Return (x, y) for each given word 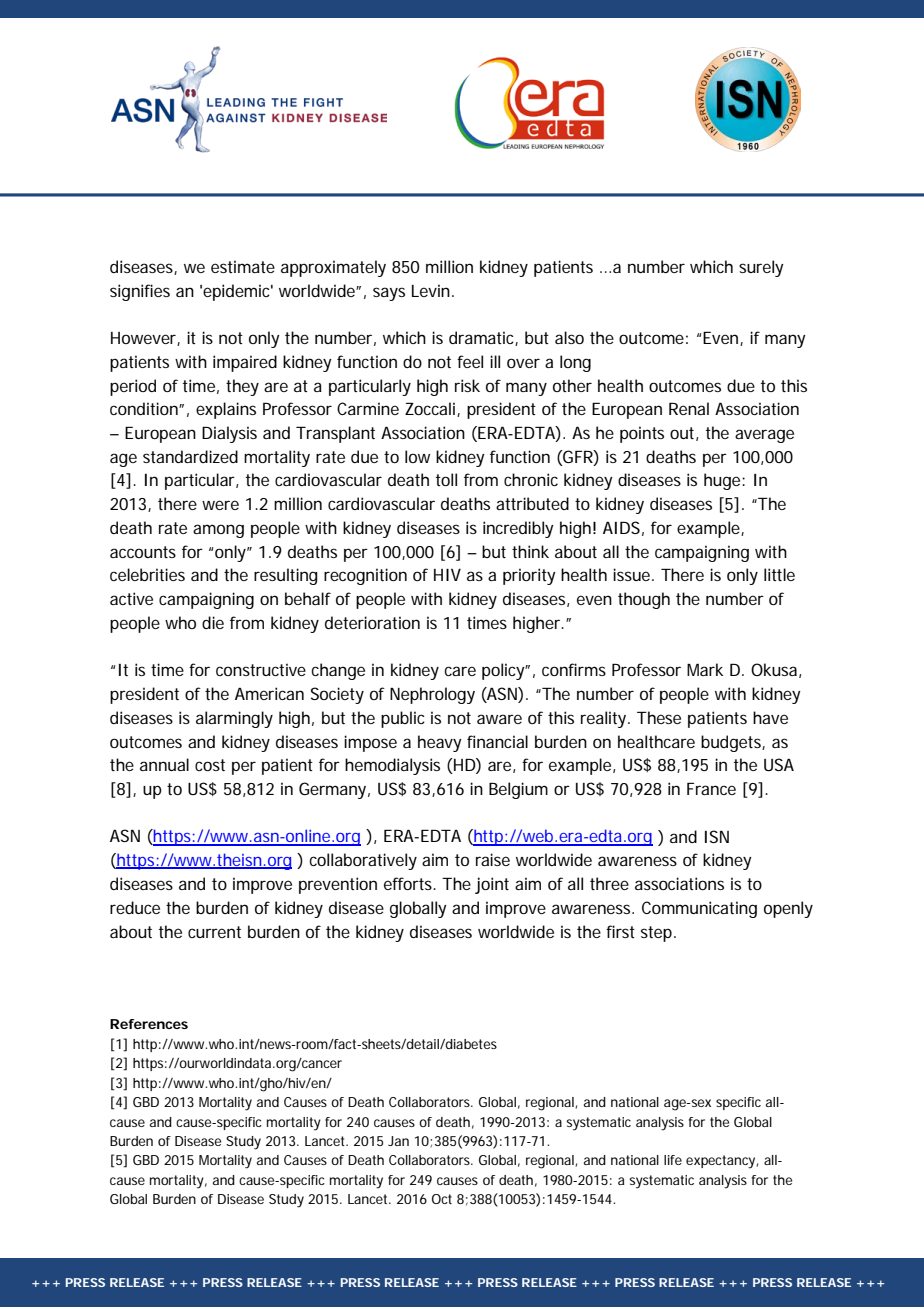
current (214, 932)
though (644, 600)
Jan (398, 1141)
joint (492, 885)
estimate (243, 266)
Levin (431, 290)
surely (761, 268)
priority (529, 576)
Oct (442, 1199)
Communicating (699, 909)
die (213, 622)
